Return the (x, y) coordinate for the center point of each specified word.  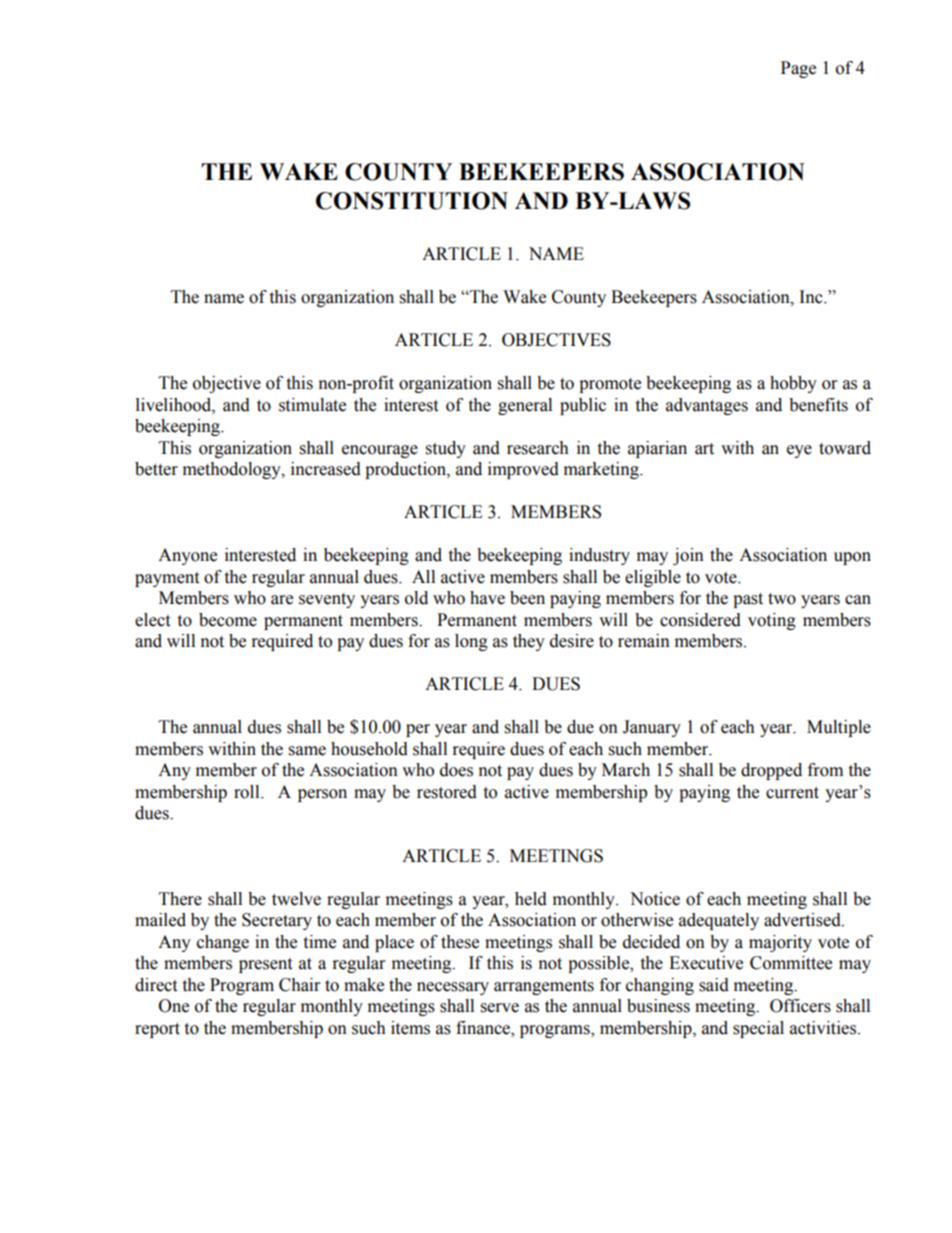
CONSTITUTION (412, 201)
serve (500, 1008)
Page (798, 69)
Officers (800, 1006)
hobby (793, 384)
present (265, 965)
